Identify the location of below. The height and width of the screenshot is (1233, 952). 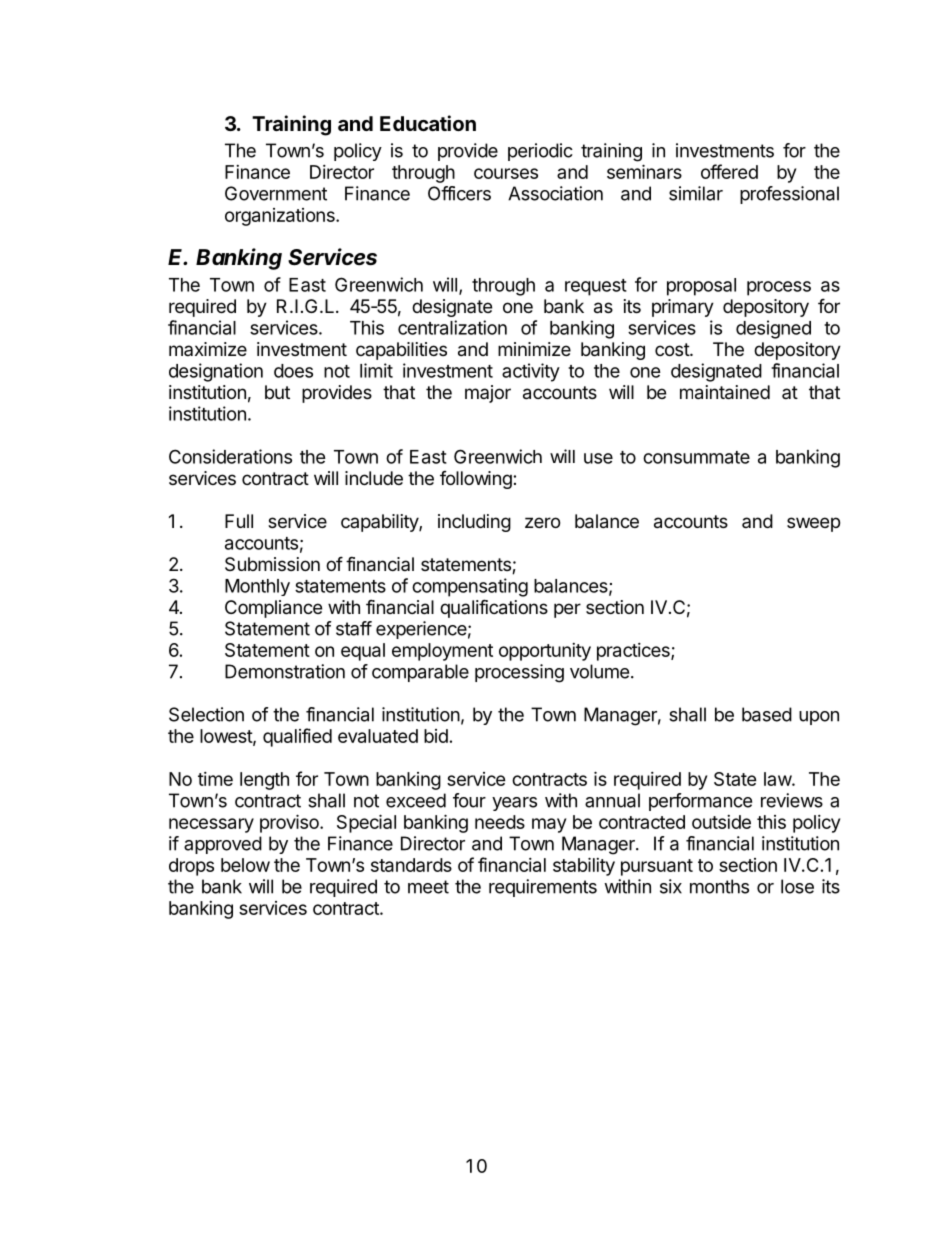
(245, 865).
